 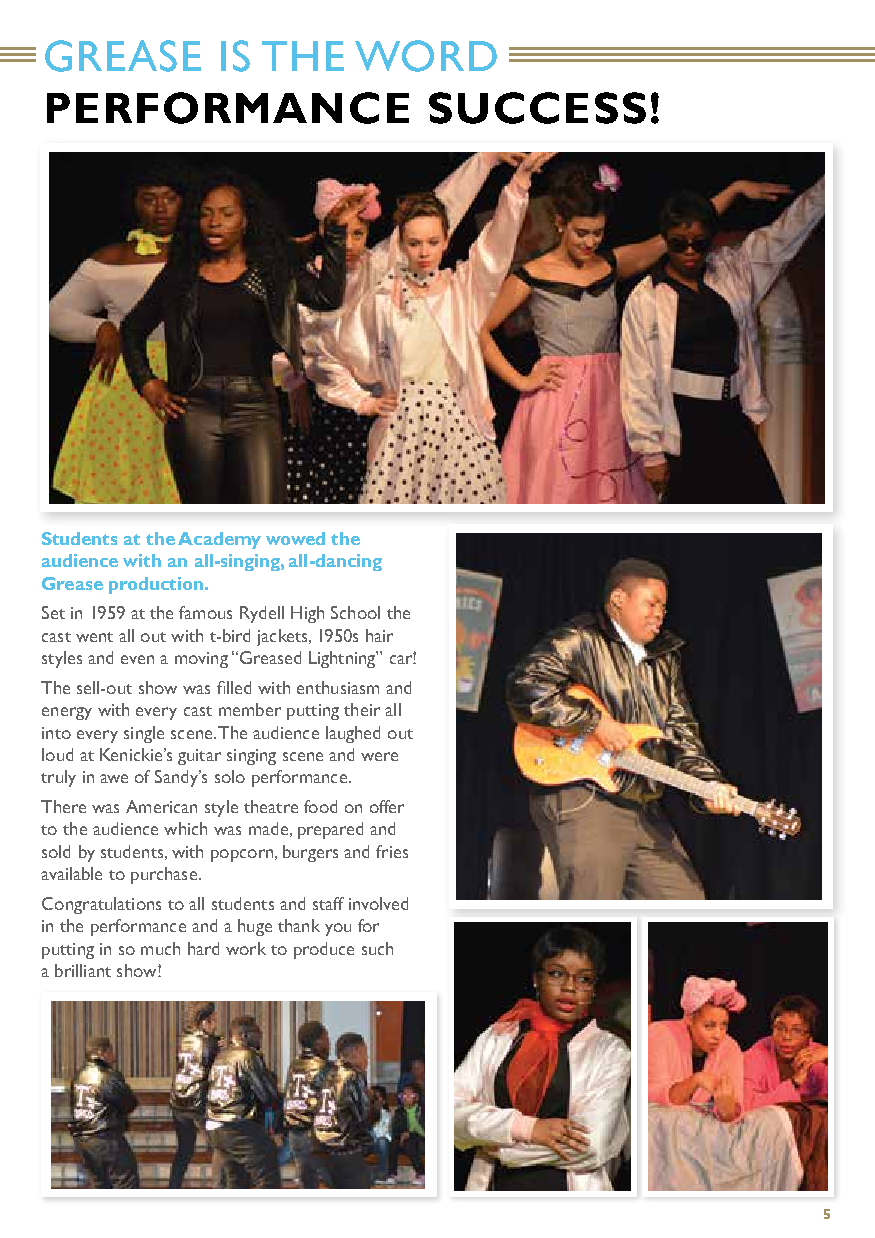 I want to click on brilliant, so click(x=83, y=970).
